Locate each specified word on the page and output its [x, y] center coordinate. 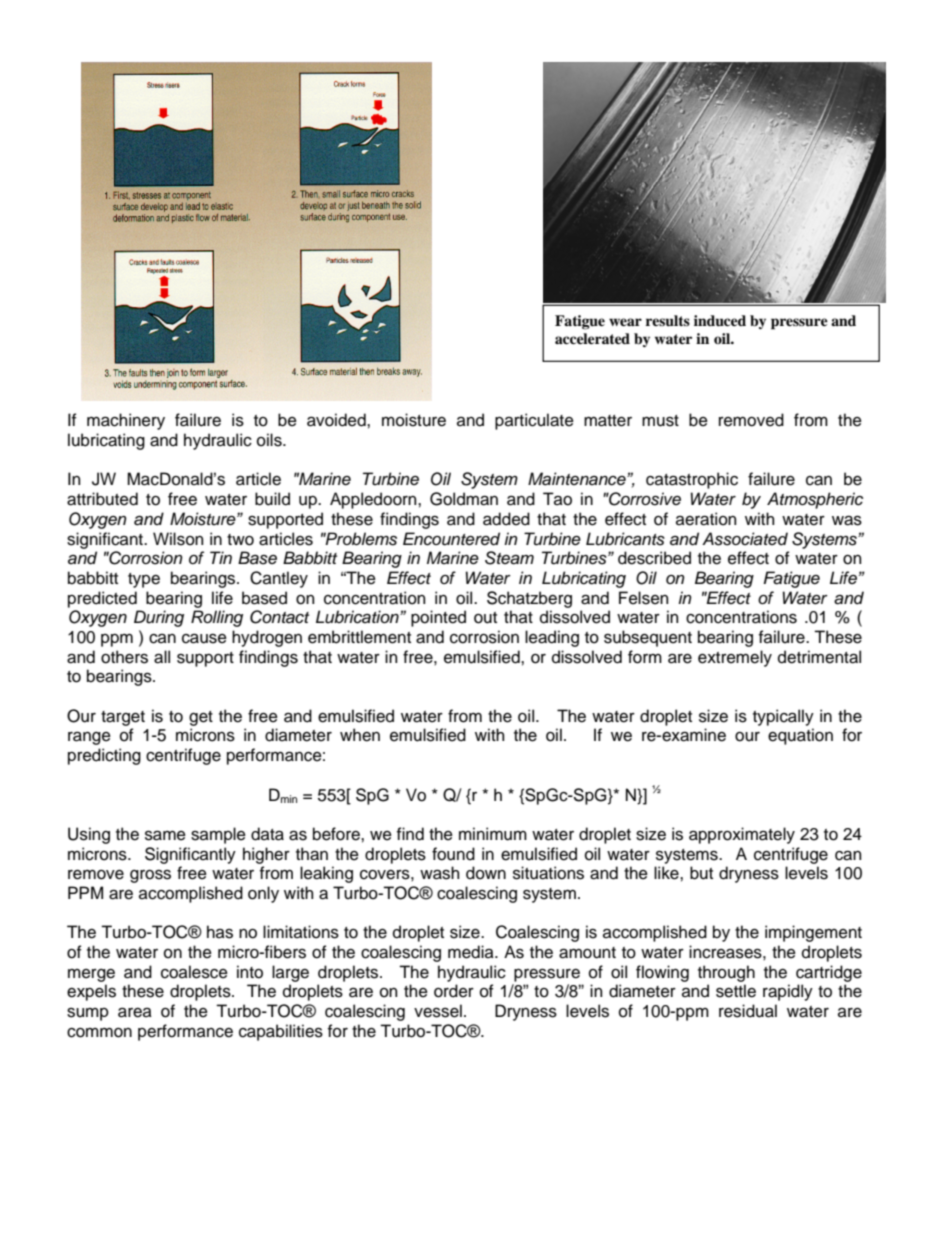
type [144, 580]
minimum [493, 834]
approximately [742, 835]
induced [720, 321]
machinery [126, 421]
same [165, 835]
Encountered [451, 539]
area [135, 1012]
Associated [745, 539]
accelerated [592, 338]
